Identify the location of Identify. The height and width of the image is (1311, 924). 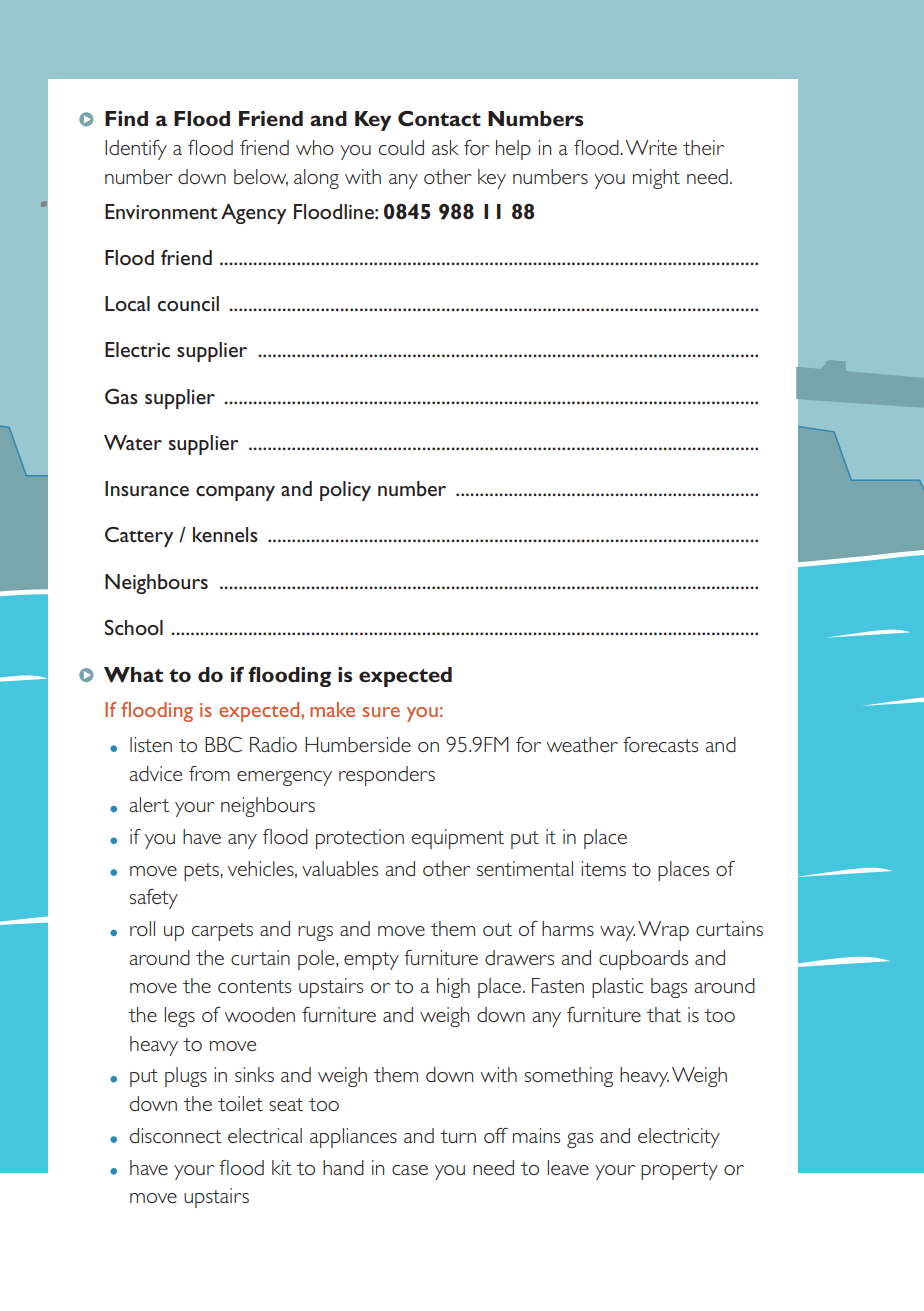
(136, 150).
